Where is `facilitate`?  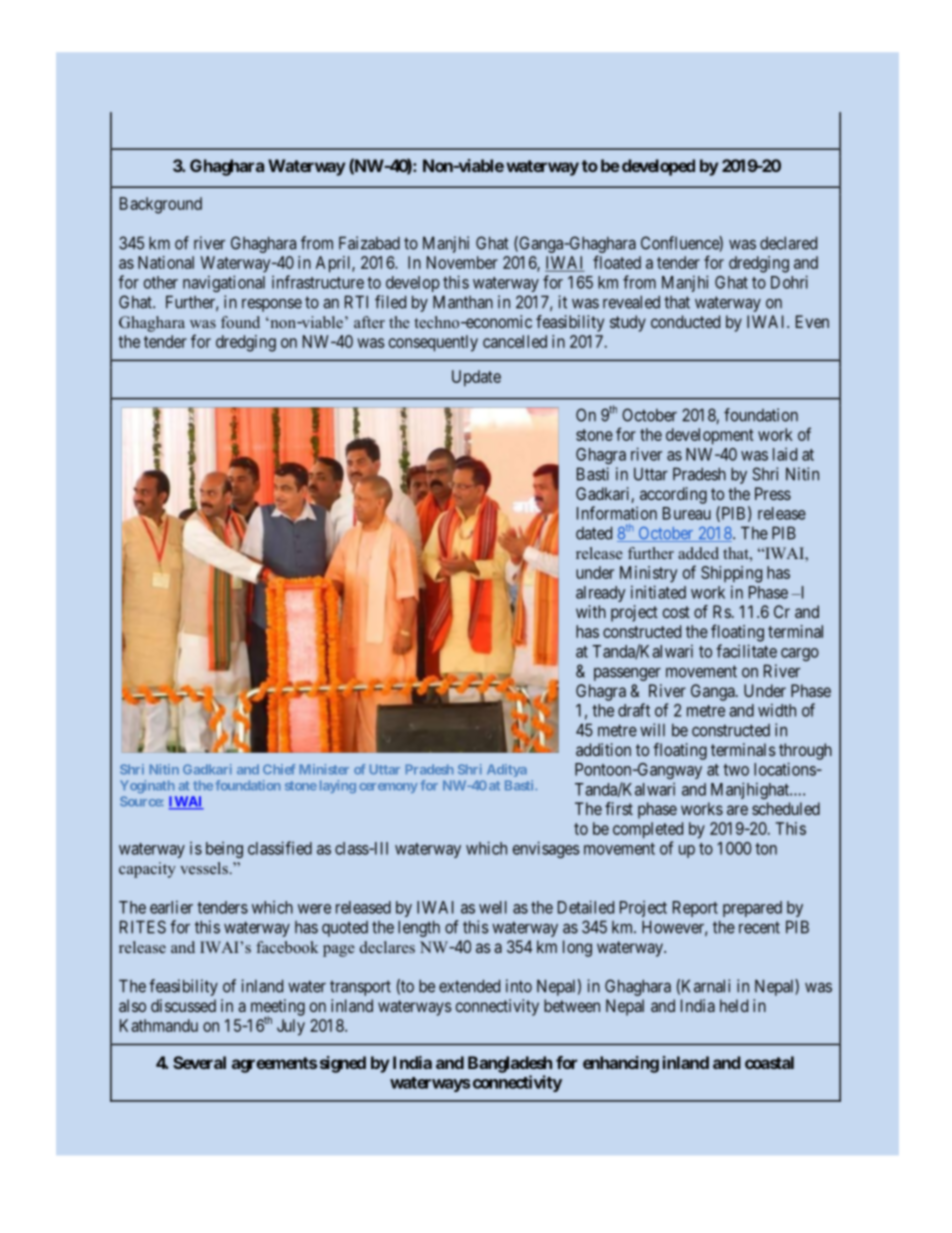
facilitate is located at coordinates (746, 651).
